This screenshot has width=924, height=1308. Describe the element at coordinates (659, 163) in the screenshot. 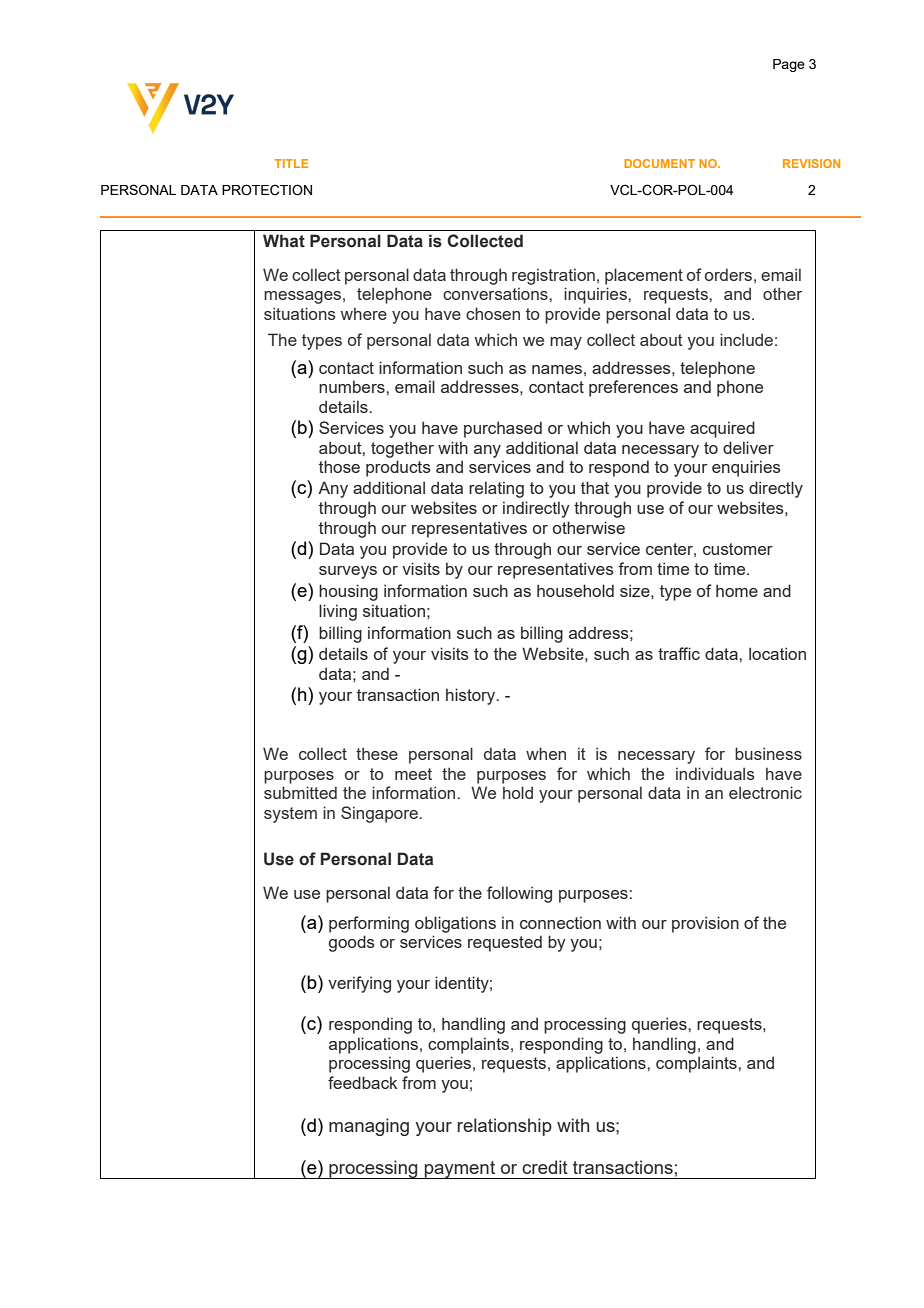

I see `DOCUMENT` at that location.
